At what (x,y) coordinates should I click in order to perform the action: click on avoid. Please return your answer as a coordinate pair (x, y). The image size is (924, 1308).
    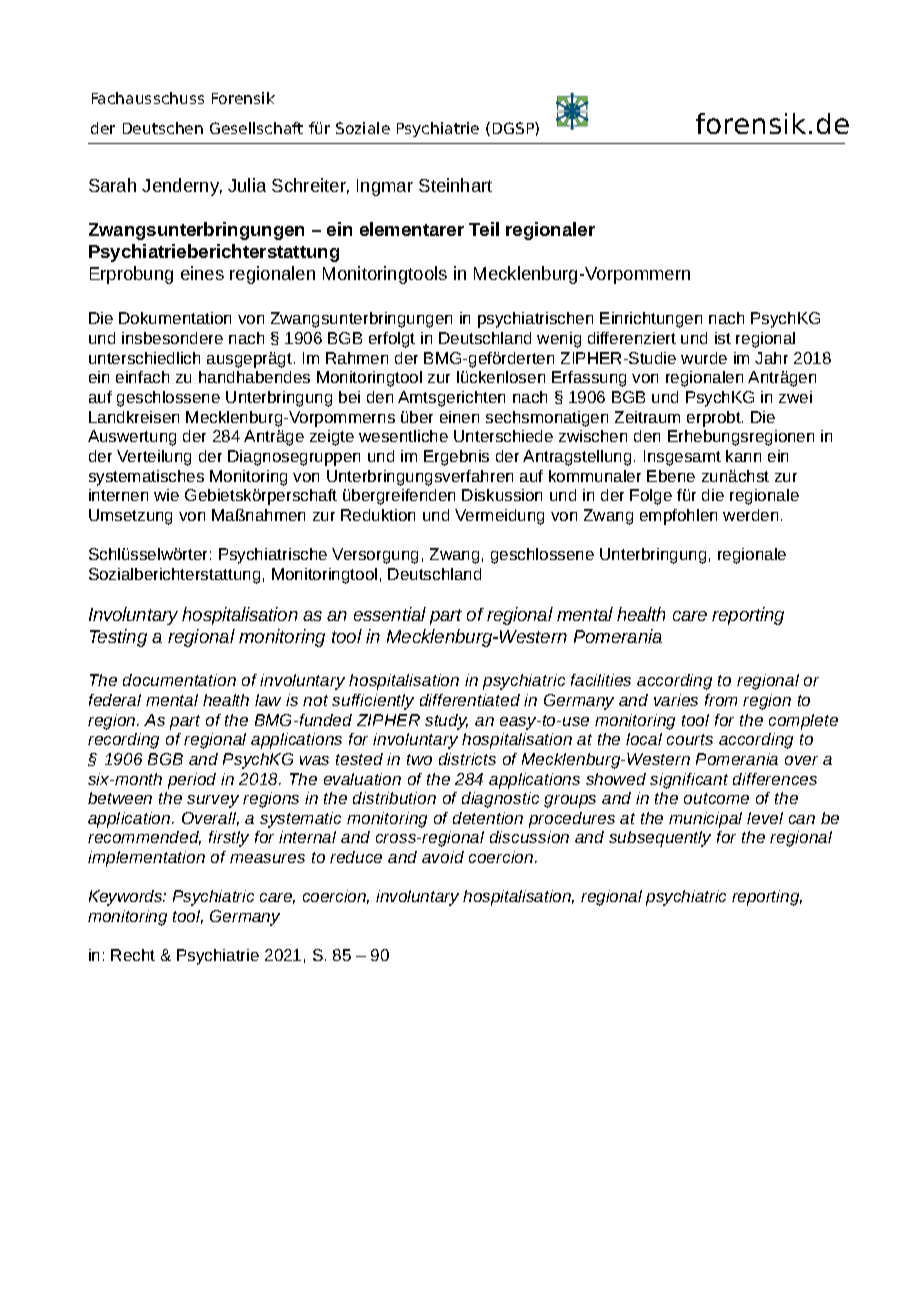
    Looking at the image, I should click on (443, 857).
